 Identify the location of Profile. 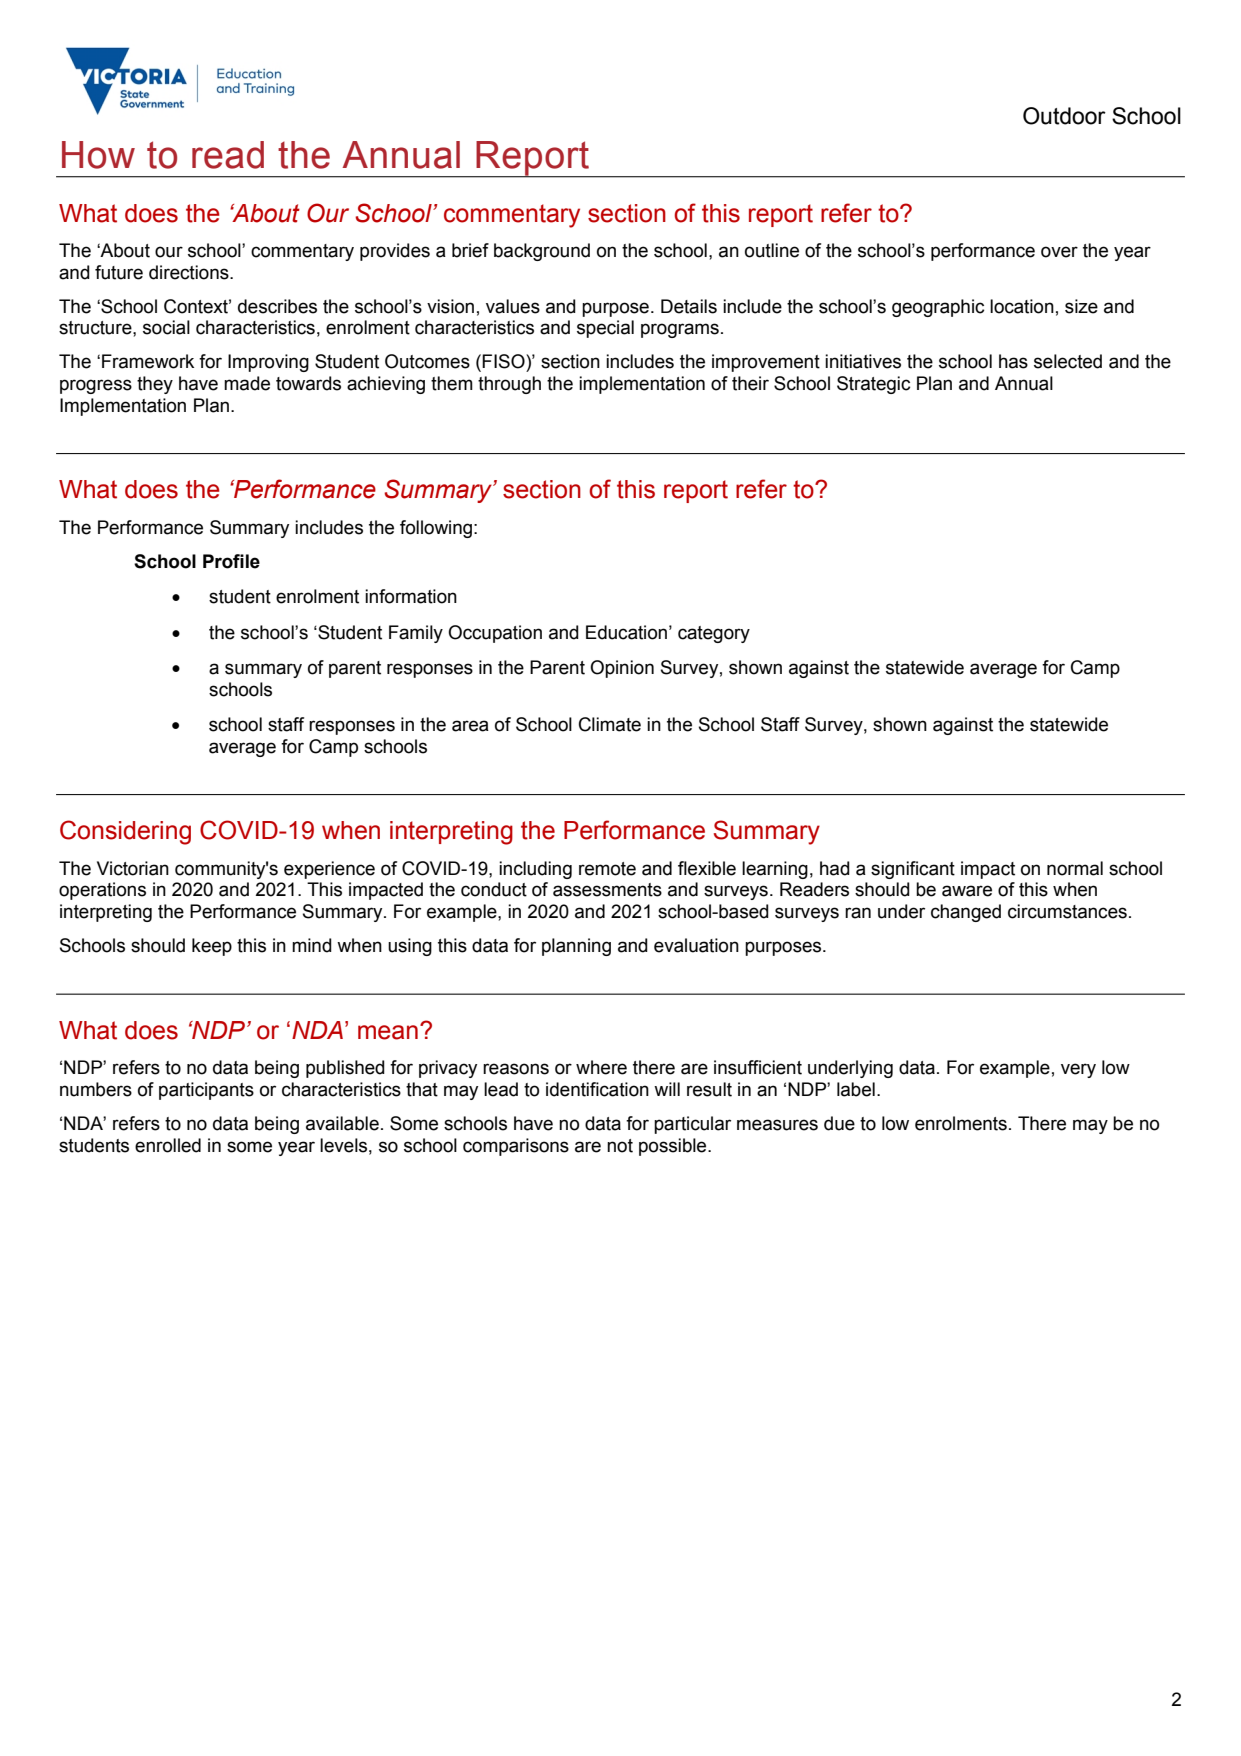
(231, 561).
